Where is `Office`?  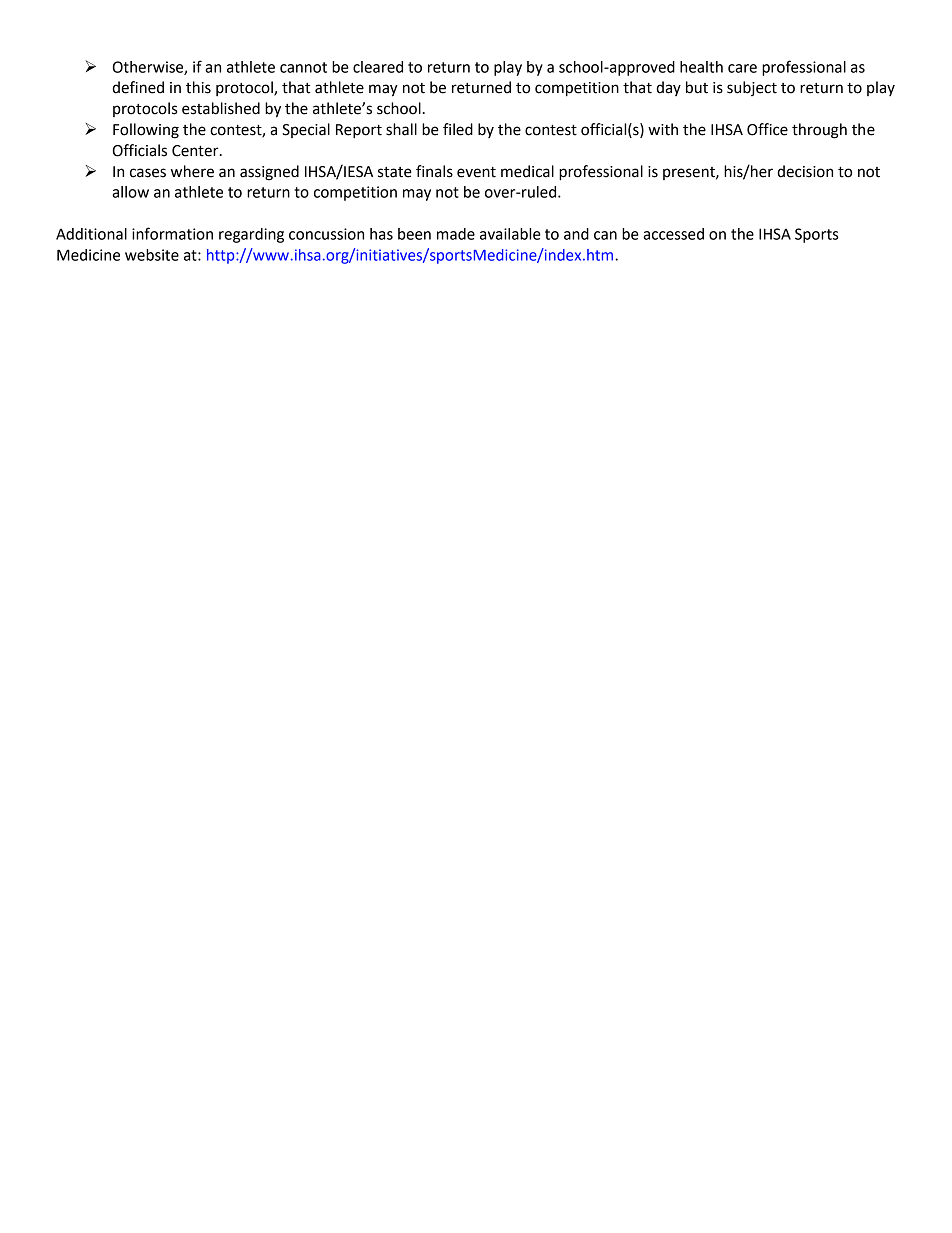 Office is located at coordinates (767, 129).
